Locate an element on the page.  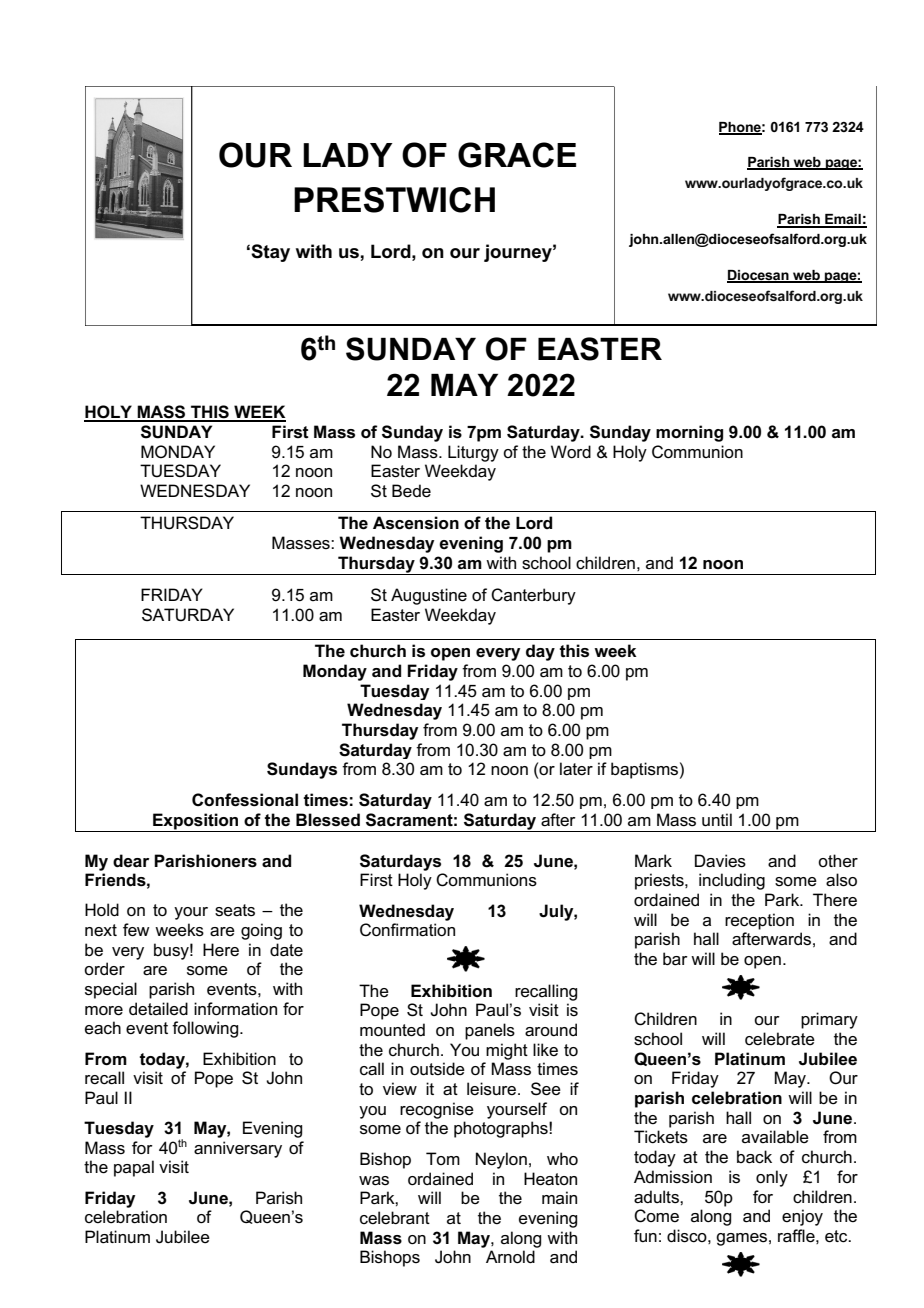
morning is located at coordinates (689, 433).
